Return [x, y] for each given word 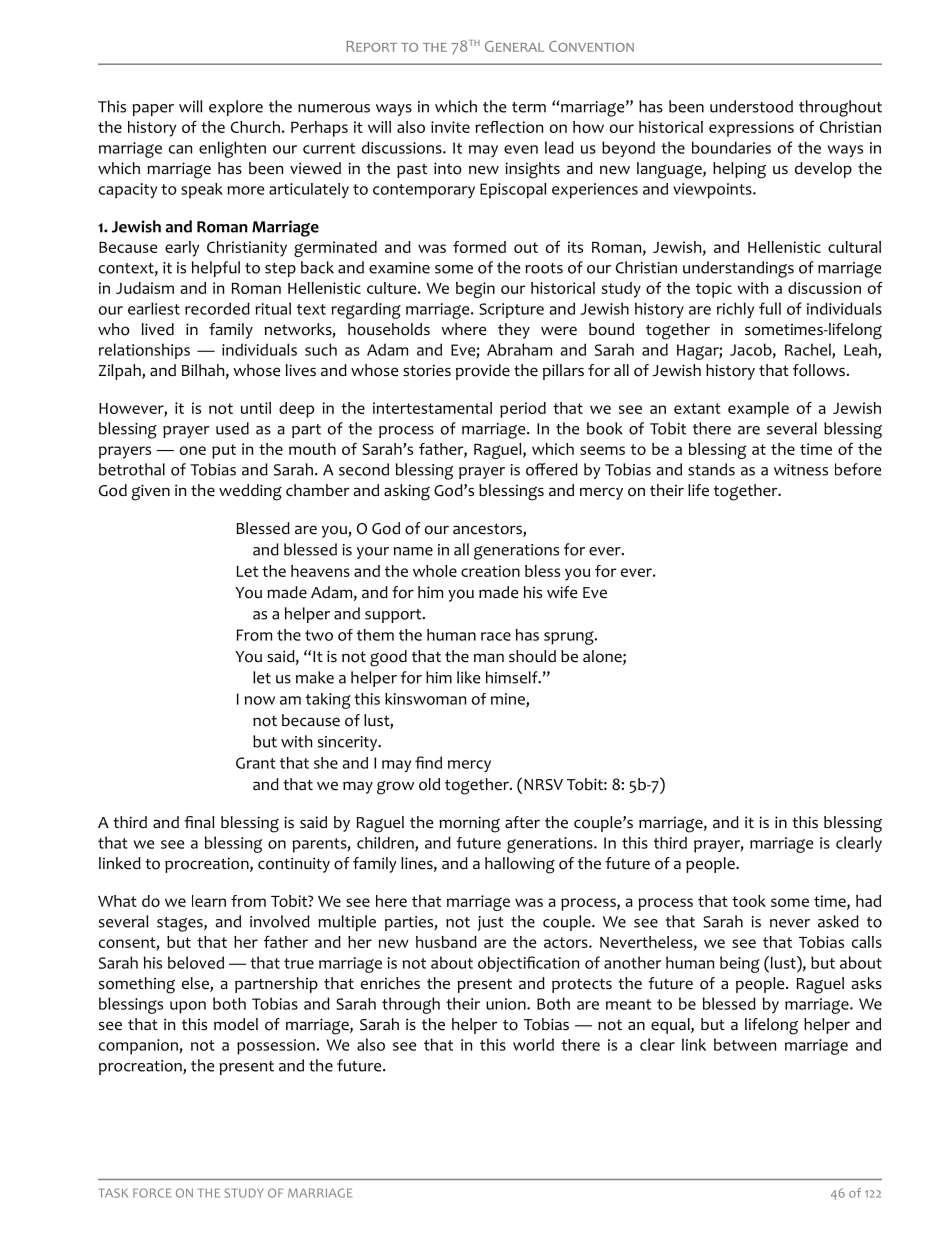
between [745, 1044]
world [533, 1044]
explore [236, 108]
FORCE [152, 1193]
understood [751, 106]
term [529, 107]
